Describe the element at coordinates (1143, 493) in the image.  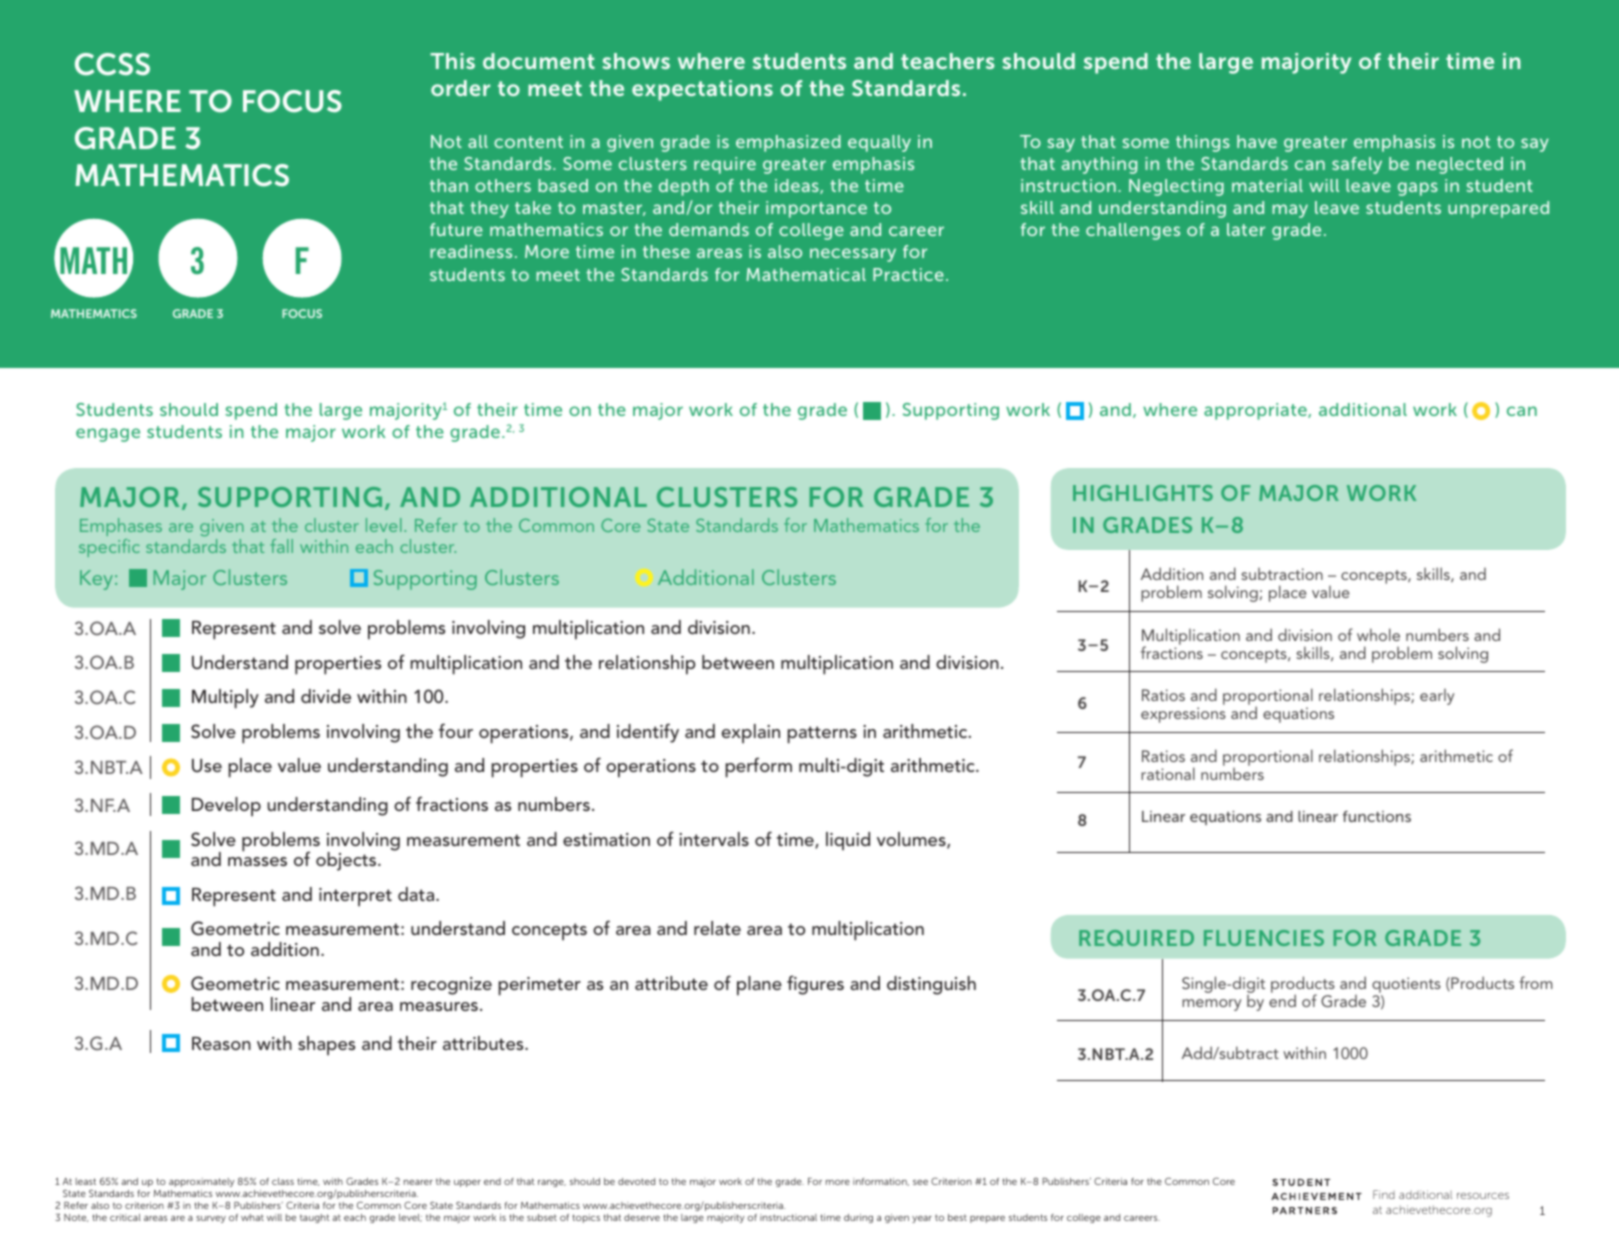
I see `HIGHLIGHTS` at that location.
